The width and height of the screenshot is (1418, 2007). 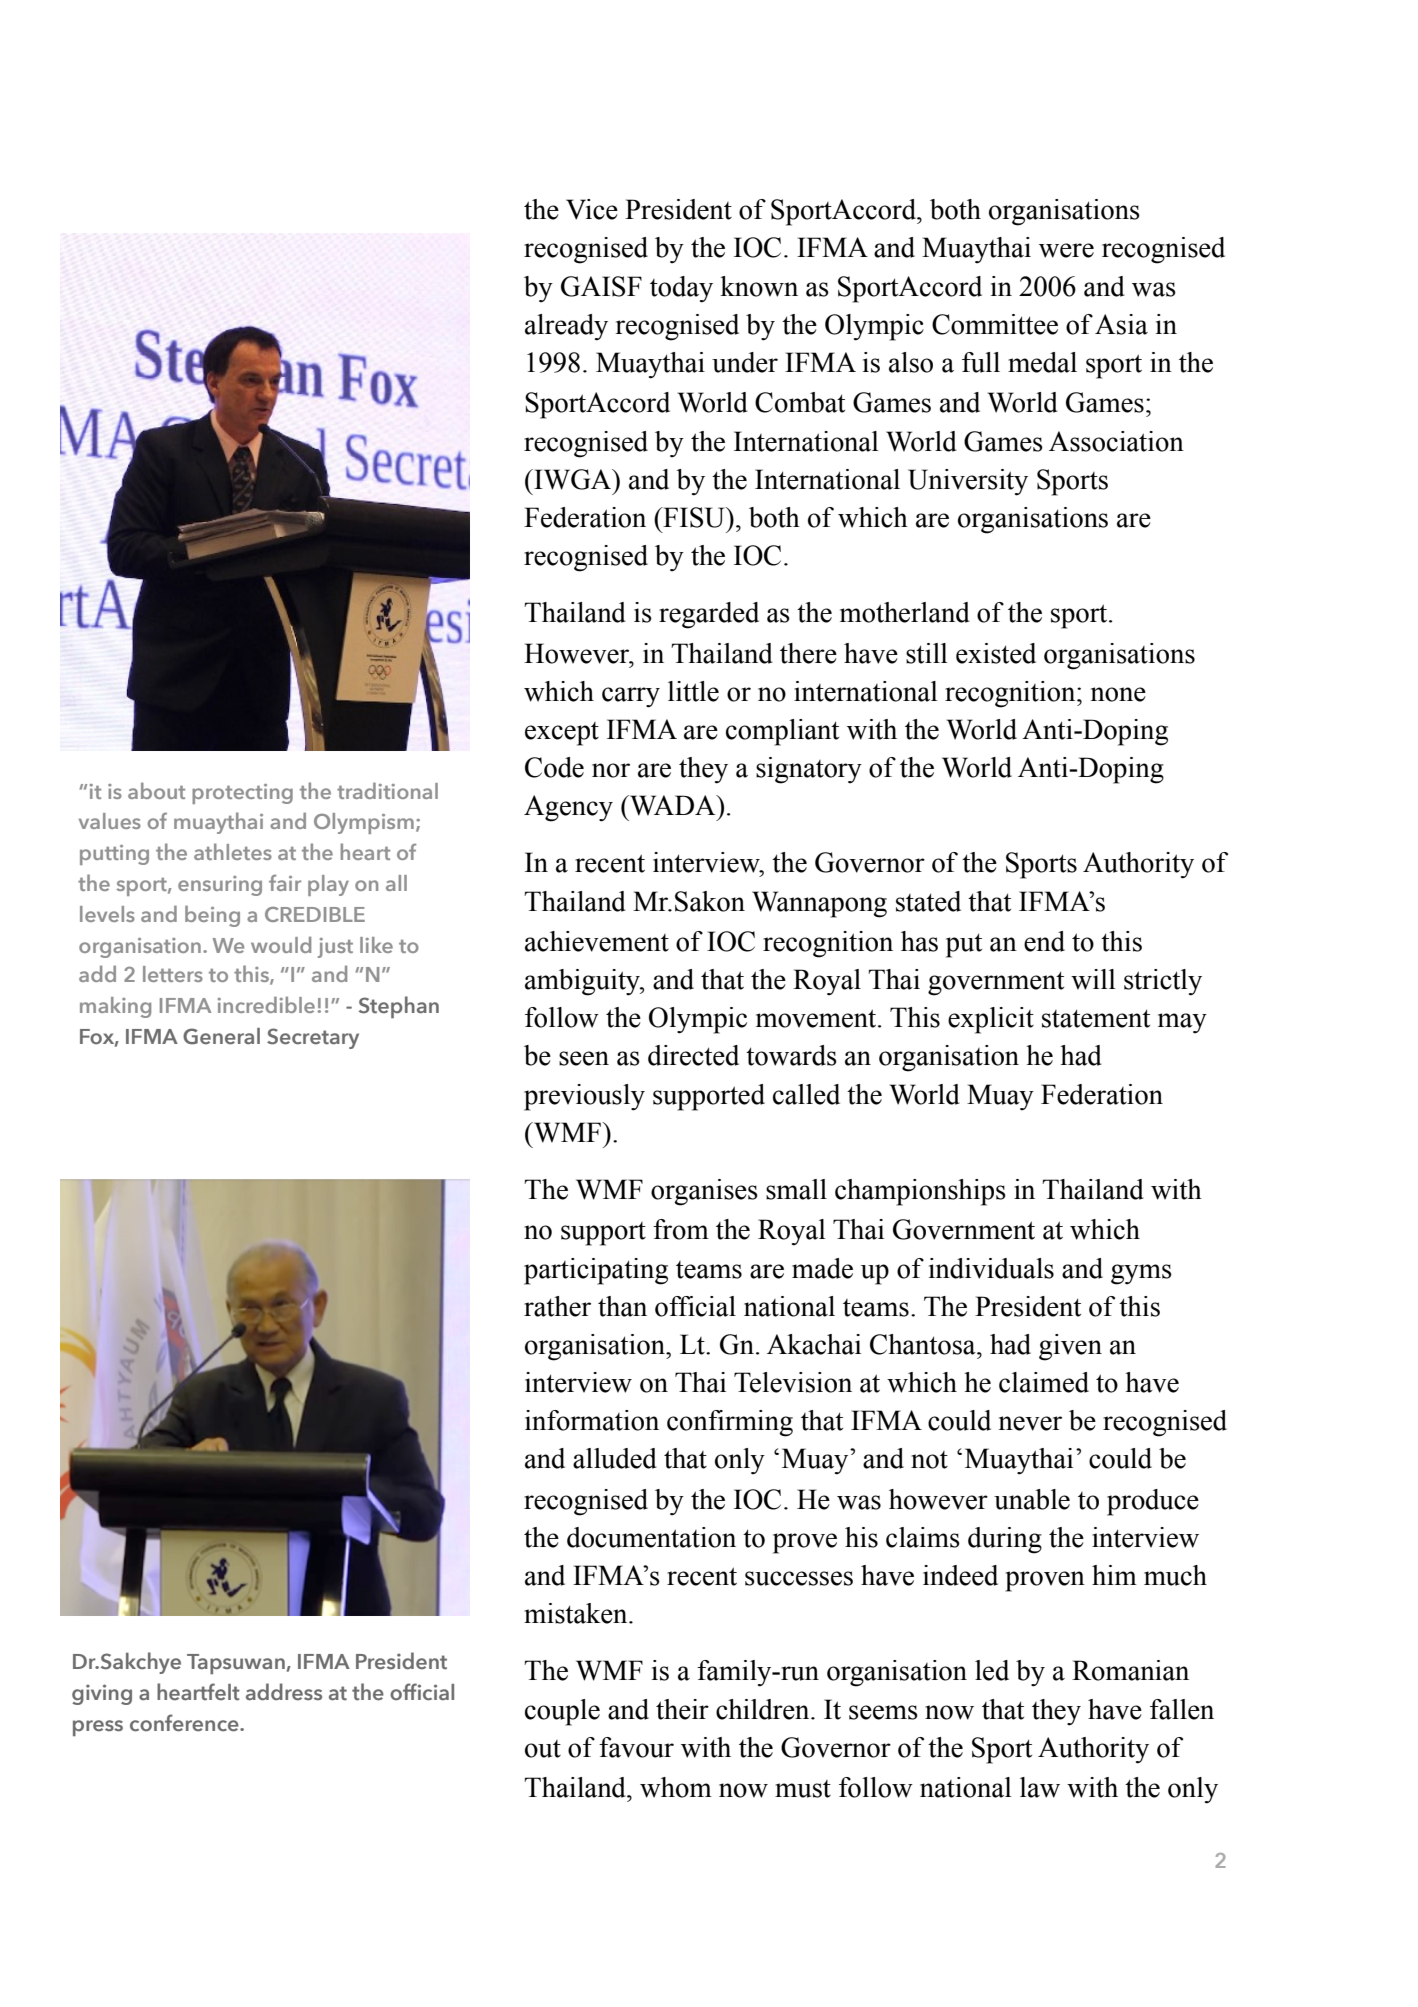 What do you see at coordinates (1044, 1382) in the screenshot?
I see `claimed` at bounding box center [1044, 1382].
